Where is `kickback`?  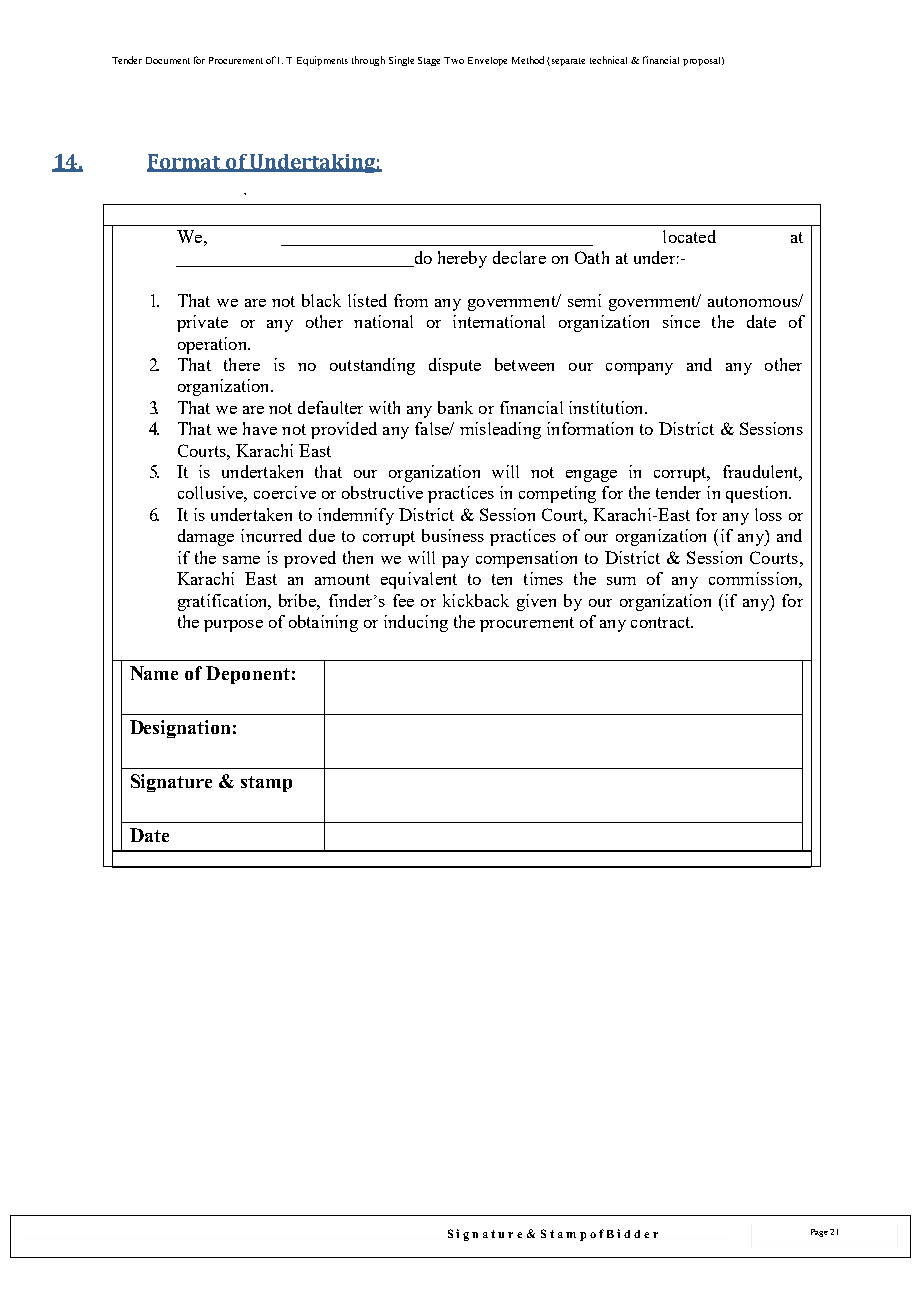 kickback is located at coordinates (476, 600).
